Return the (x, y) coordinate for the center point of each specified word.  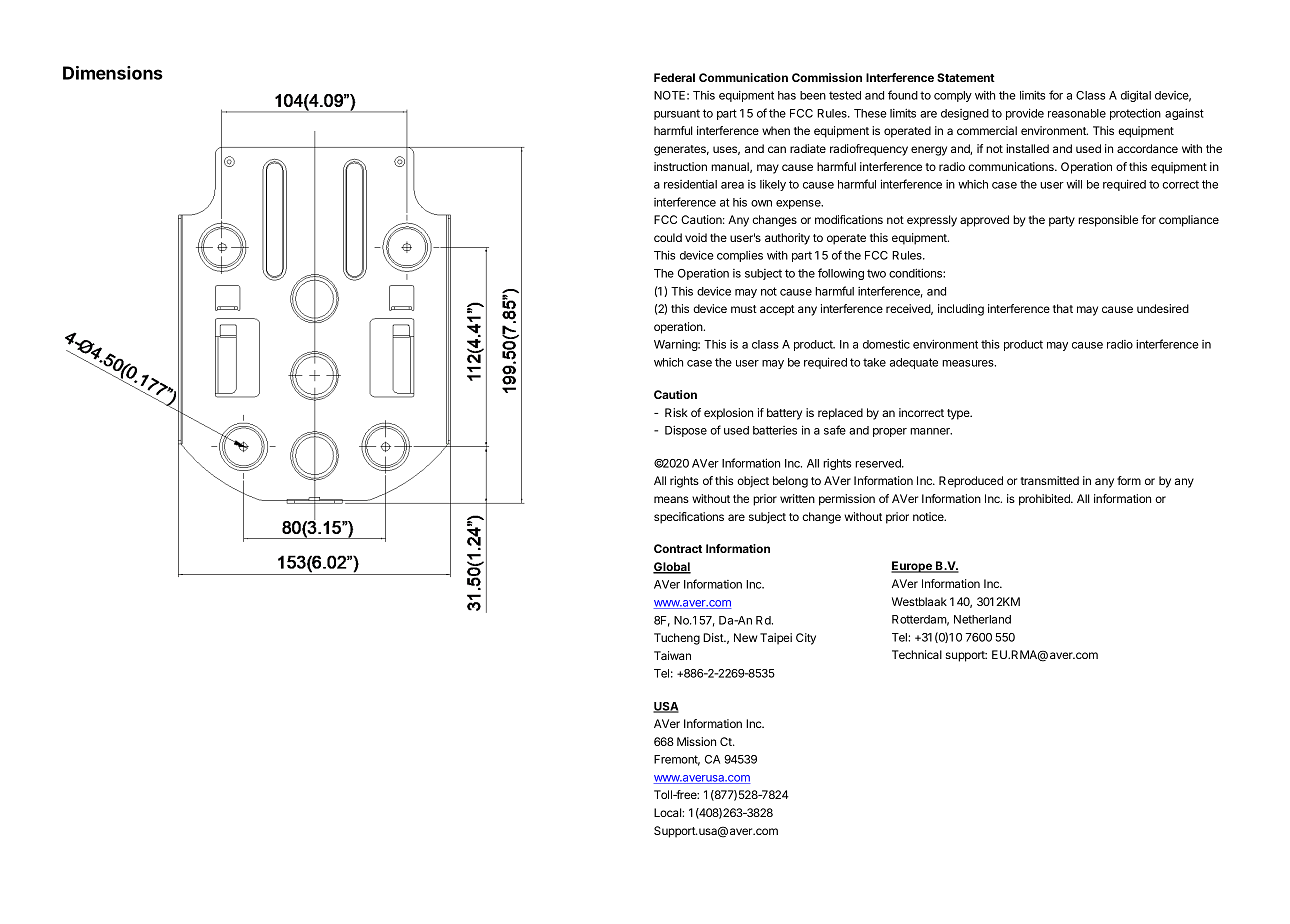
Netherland (982, 619)
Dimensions (113, 73)
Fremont (677, 760)
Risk (676, 412)
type (959, 414)
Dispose (686, 431)
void (696, 237)
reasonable (1077, 113)
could (668, 237)
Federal (674, 77)
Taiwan (672, 655)
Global (672, 568)
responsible (1108, 221)
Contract (678, 548)
